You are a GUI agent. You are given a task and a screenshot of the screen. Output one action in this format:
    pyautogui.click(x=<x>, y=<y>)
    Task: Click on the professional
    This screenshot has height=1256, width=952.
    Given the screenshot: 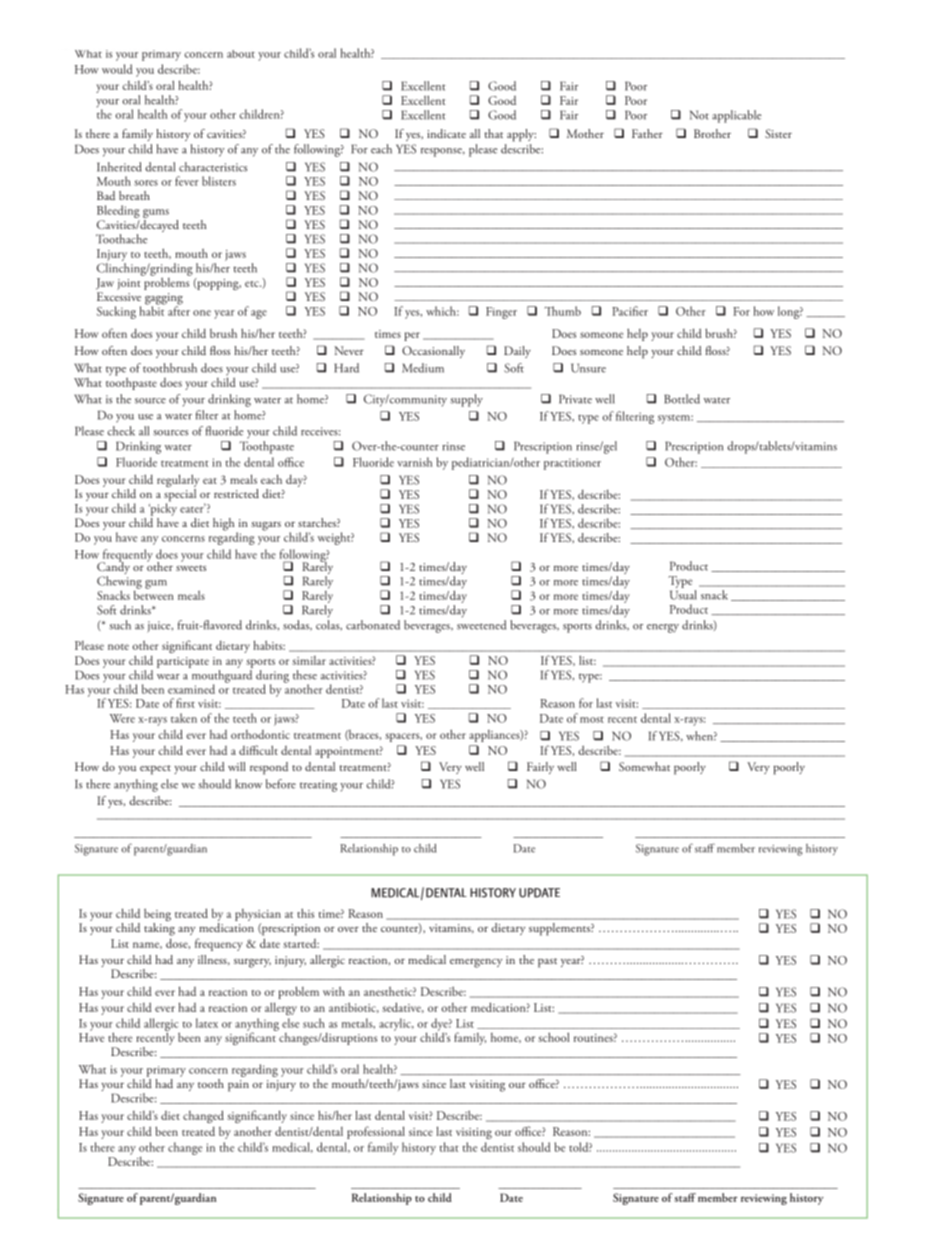 What is the action you would take?
    pyautogui.click(x=376, y=1132)
